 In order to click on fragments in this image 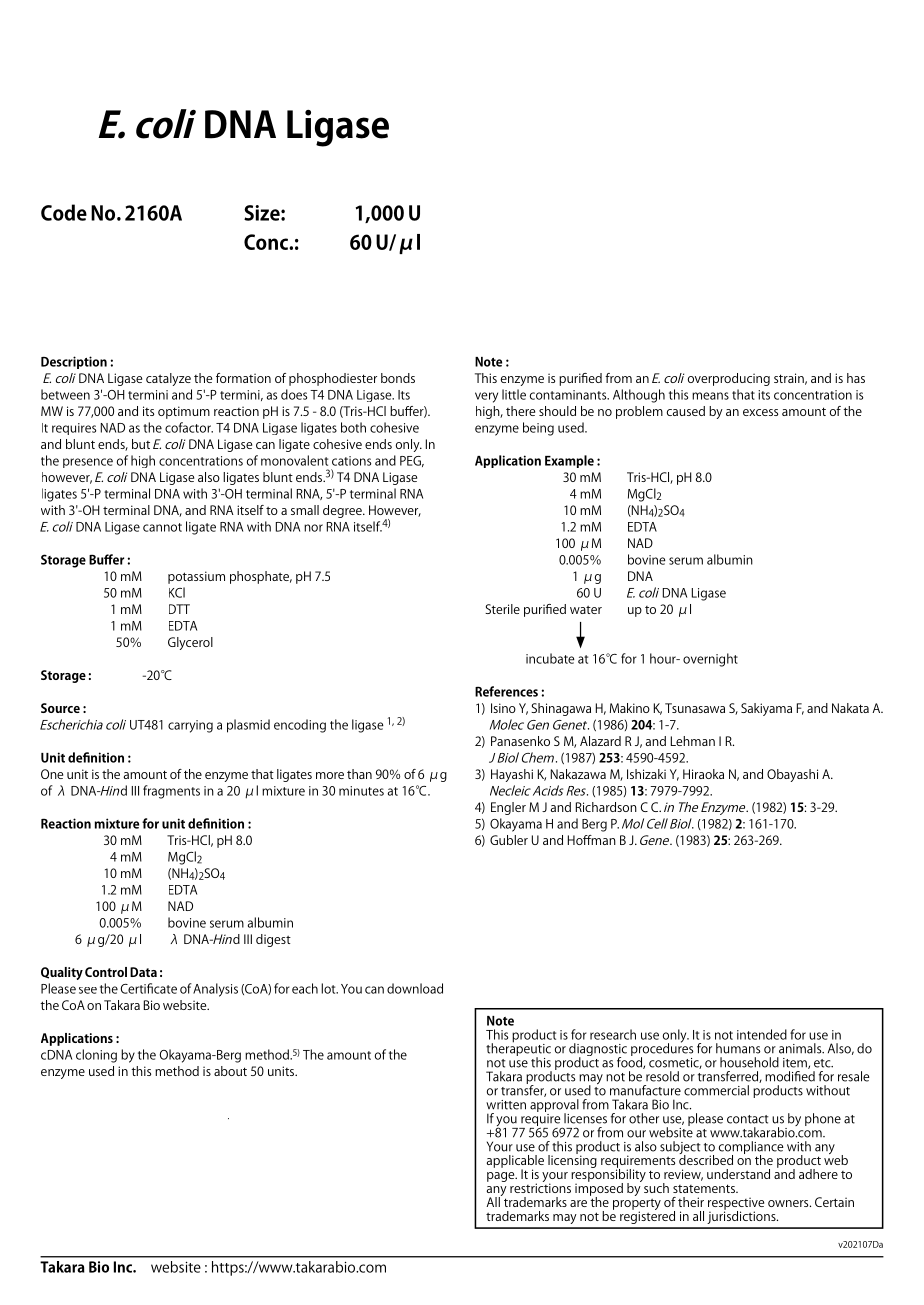, I will do `click(171, 792)`.
